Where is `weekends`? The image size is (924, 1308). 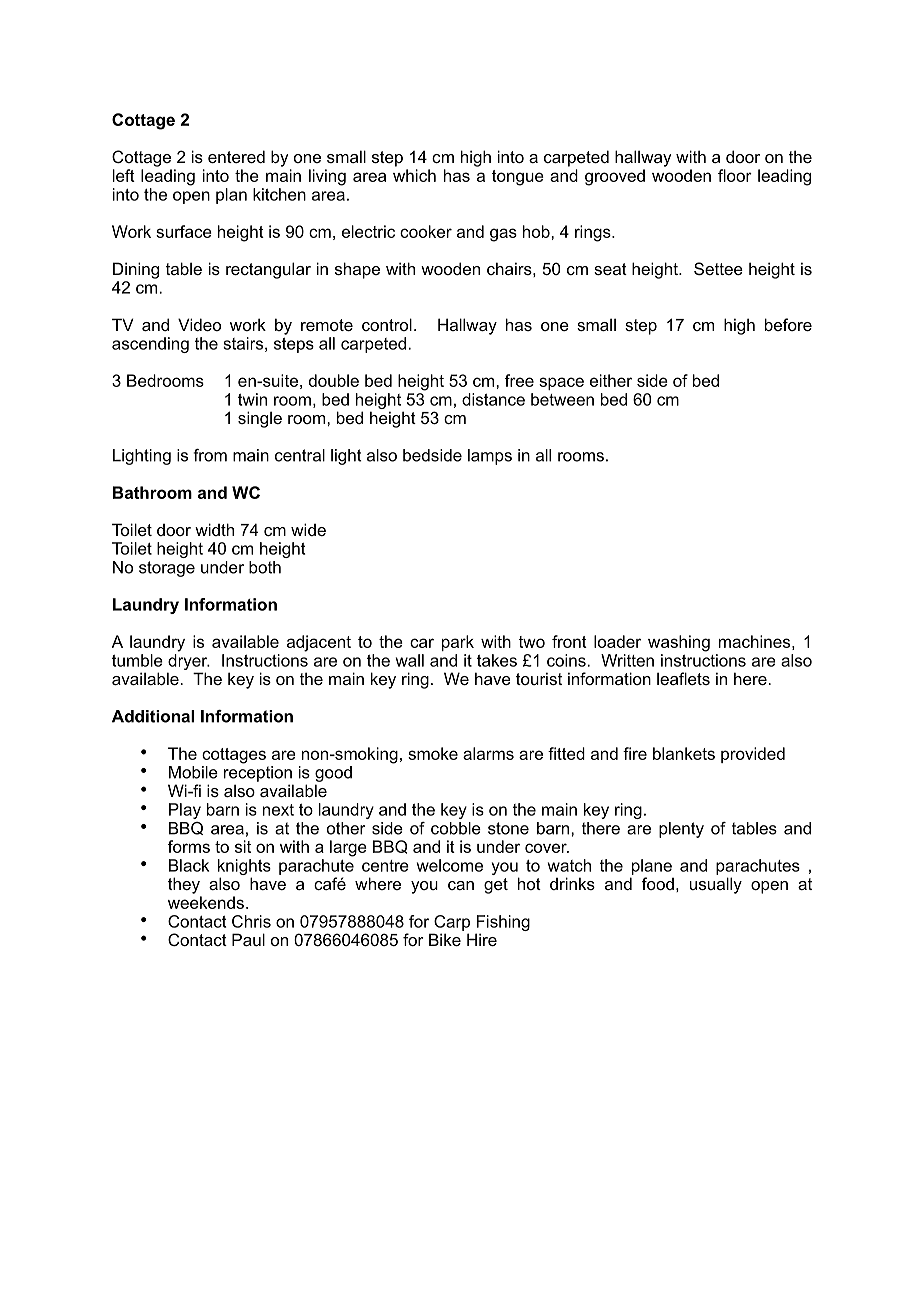
weekends is located at coordinates (206, 902).
